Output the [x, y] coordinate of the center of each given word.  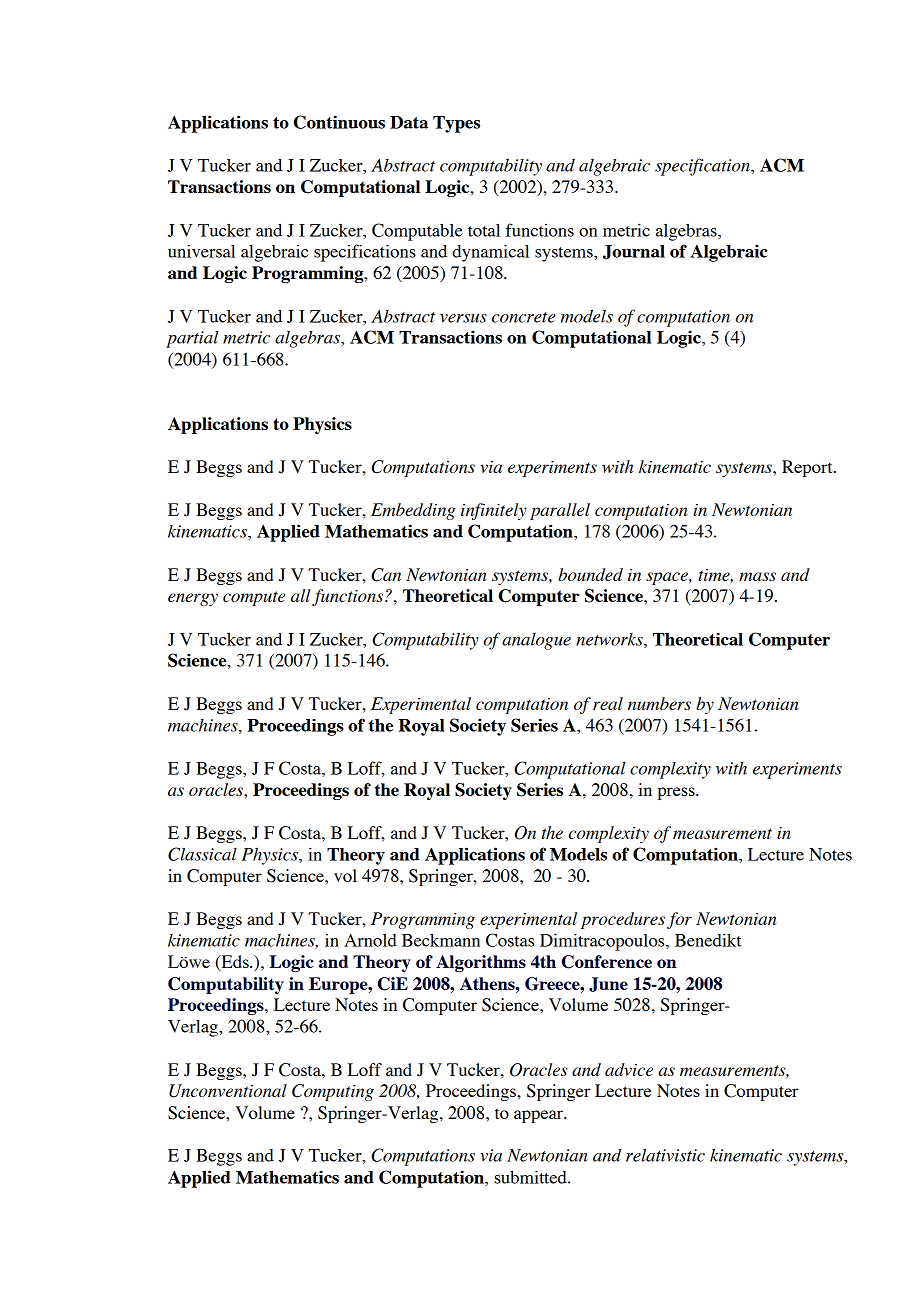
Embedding [413, 511]
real [608, 703]
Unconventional [228, 1091]
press [677, 793]
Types [456, 124]
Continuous [339, 122]
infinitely [494, 511]
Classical [202, 854]
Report [808, 468]
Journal [634, 252]
